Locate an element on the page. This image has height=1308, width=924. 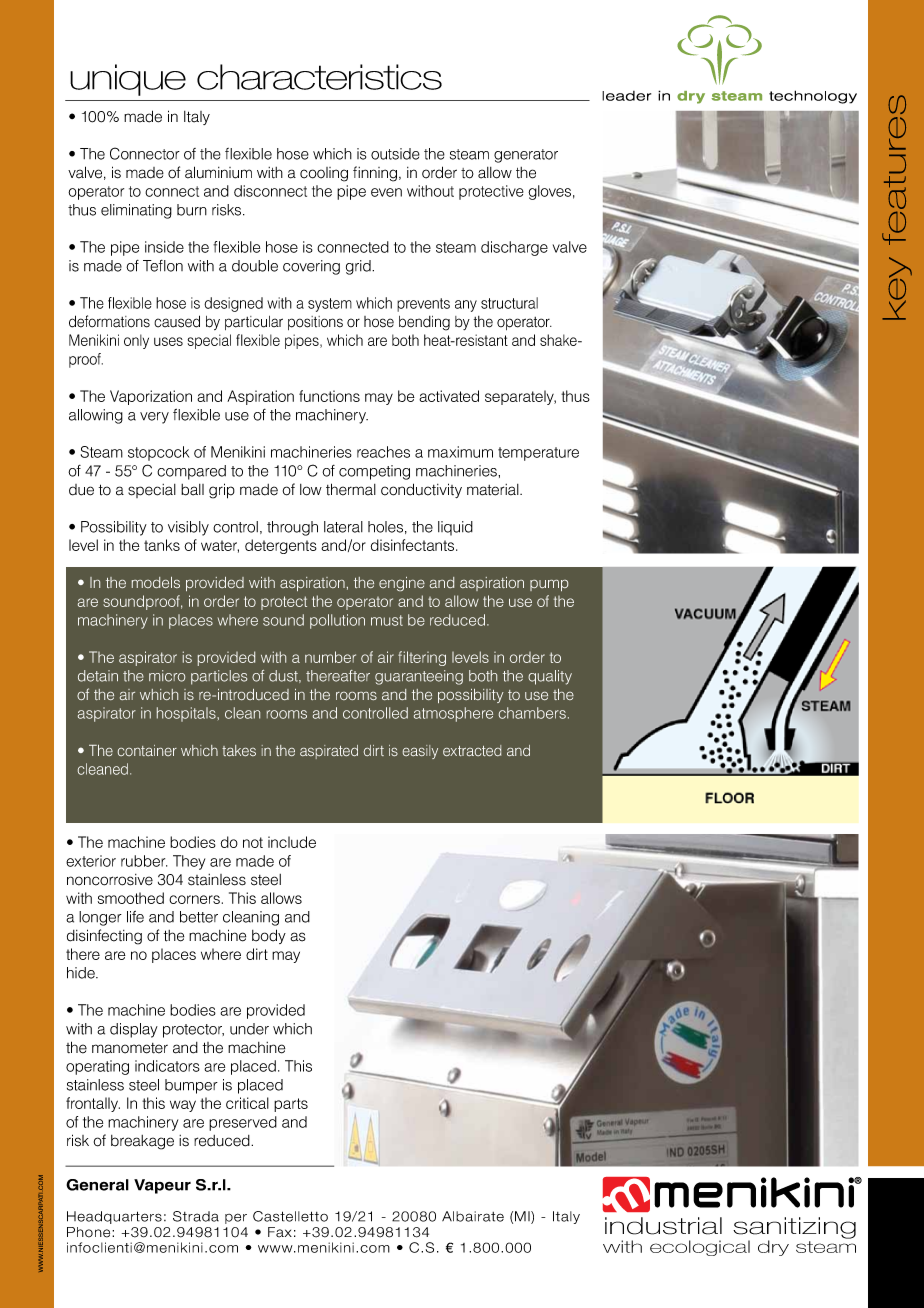
outside is located at coordinates (395, 154).
